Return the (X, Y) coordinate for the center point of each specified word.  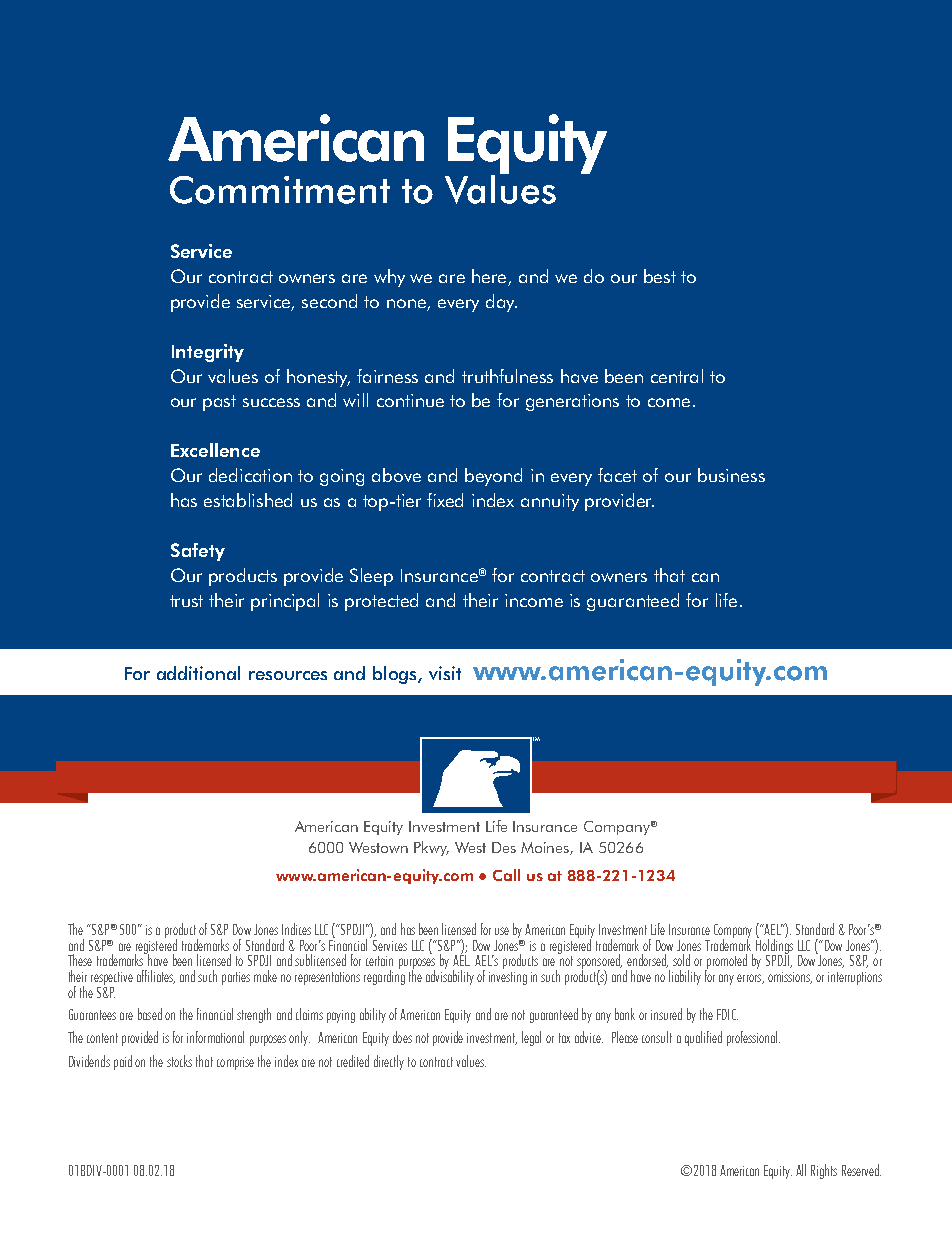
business (731, 475)
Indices (296, 929)
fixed (445, 500)
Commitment (280, 190)
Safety (198, 552)
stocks (179, 1061)
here (491, 277)
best (660, 276)
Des (504, 847)
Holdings (774, 946)
